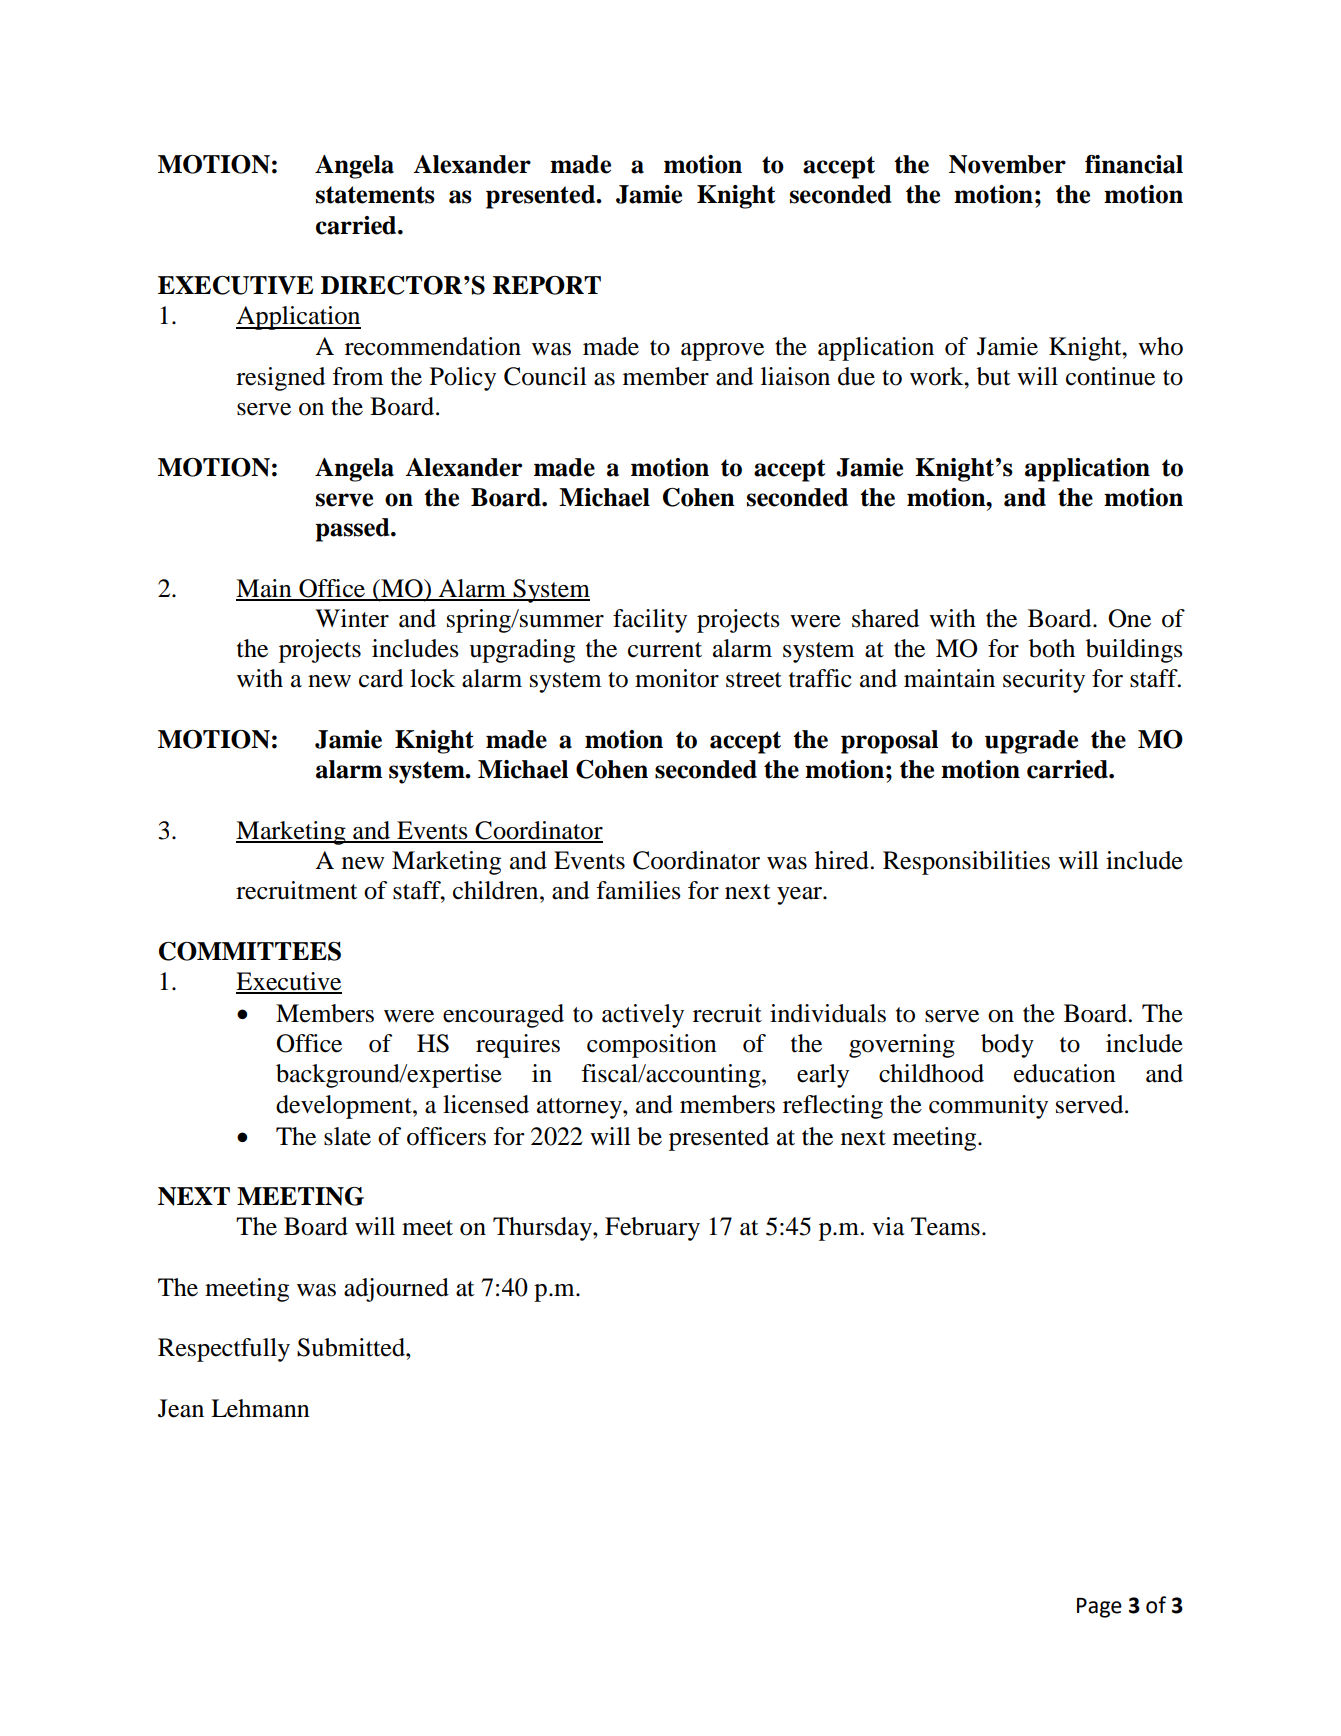  What do you see at coordinates (966, 863) in the screenshot?
I see `Responsibilities` at bounding box center [966, 863].
